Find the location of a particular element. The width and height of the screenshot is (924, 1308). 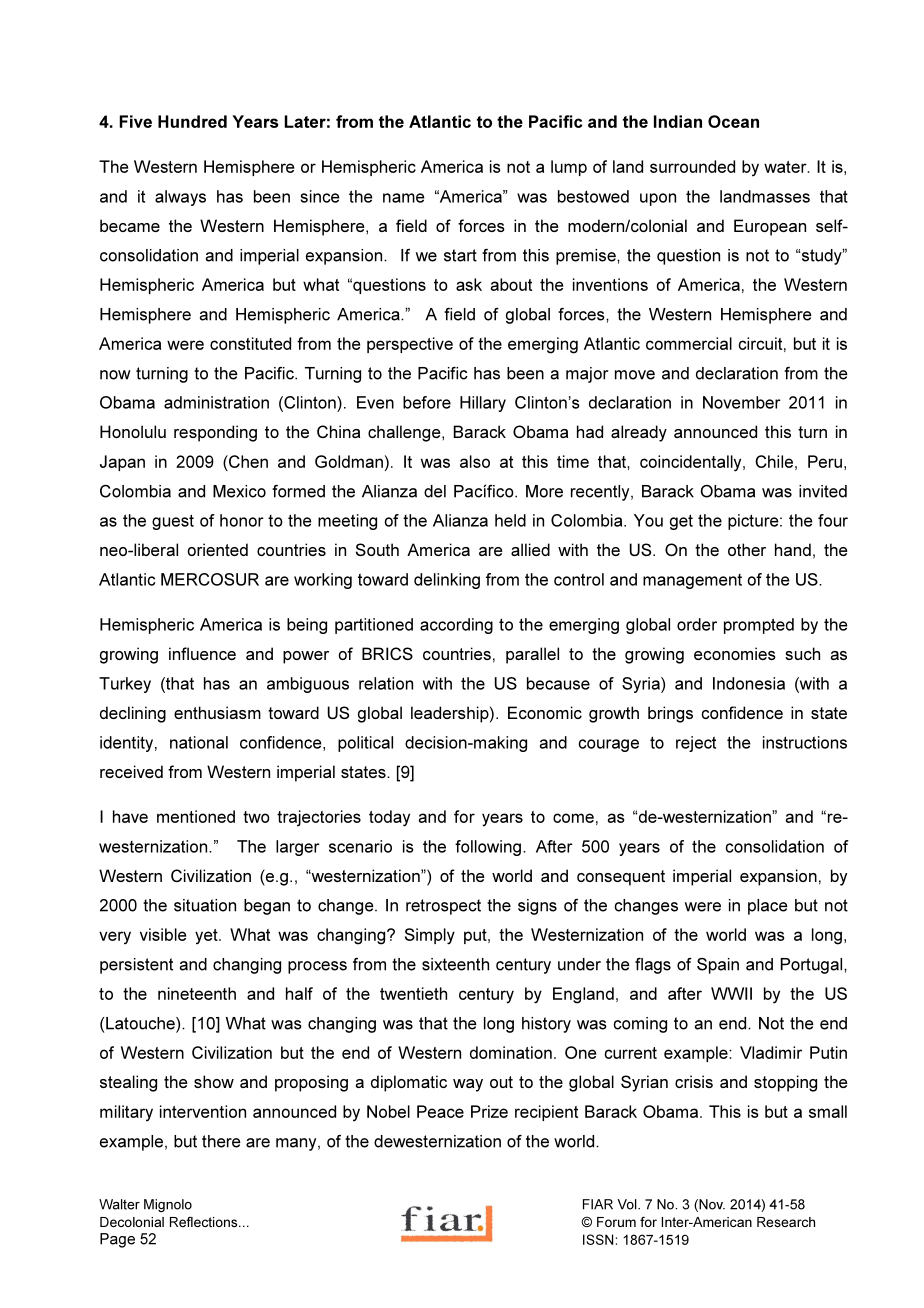

Reflections is located at coordinates (205, 1222).
